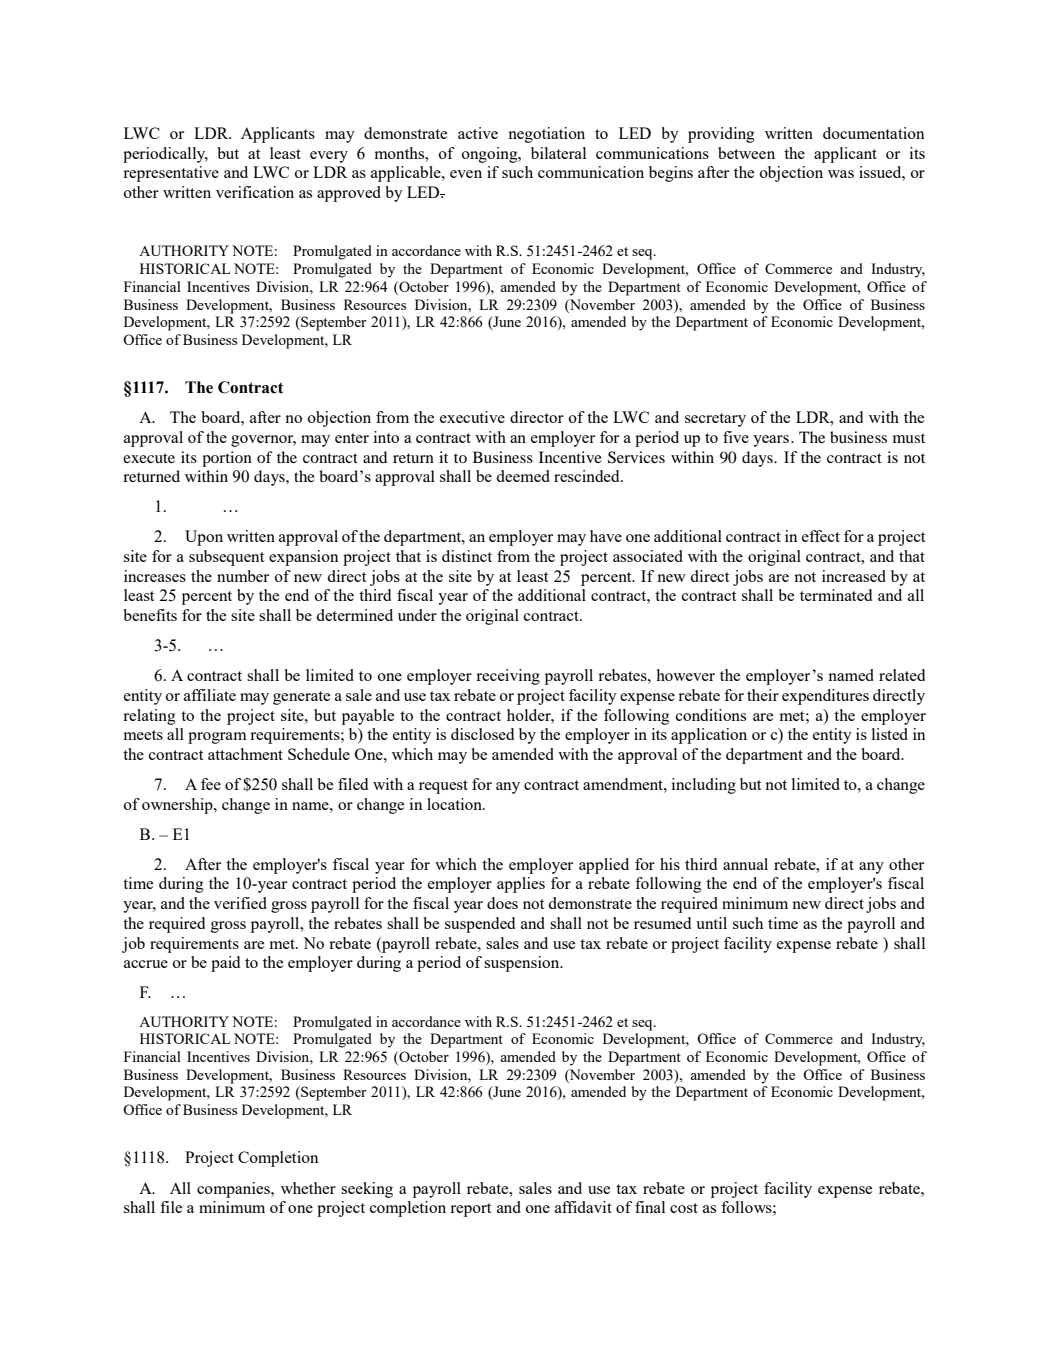 This screenshot has height=1357, width=1049. I want to click on verification, so click(255, 192).
